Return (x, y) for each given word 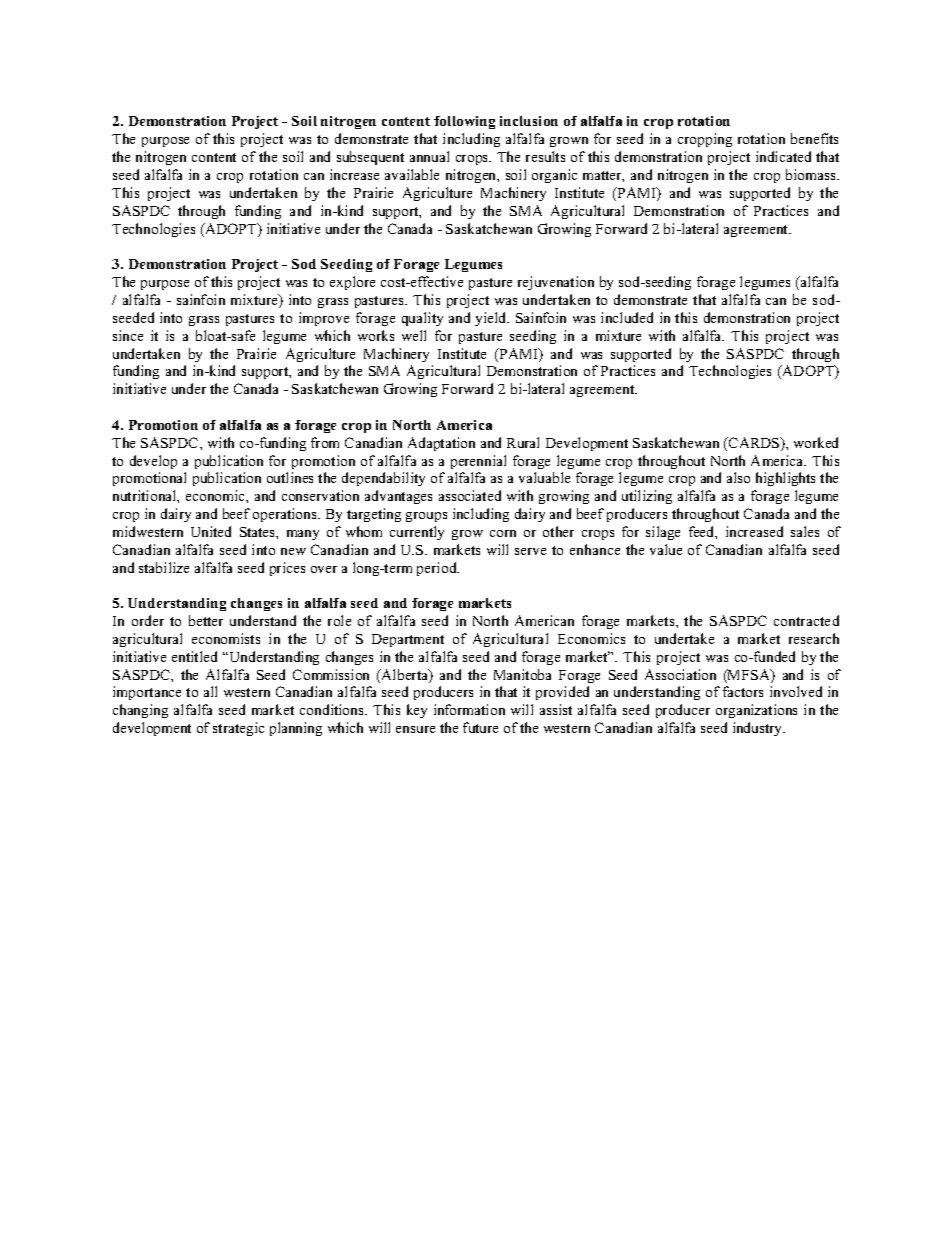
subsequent (370, 158)
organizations (756, 711)
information (469, 709)
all (210, 691)
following (464, 122)
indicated (783, 156)
